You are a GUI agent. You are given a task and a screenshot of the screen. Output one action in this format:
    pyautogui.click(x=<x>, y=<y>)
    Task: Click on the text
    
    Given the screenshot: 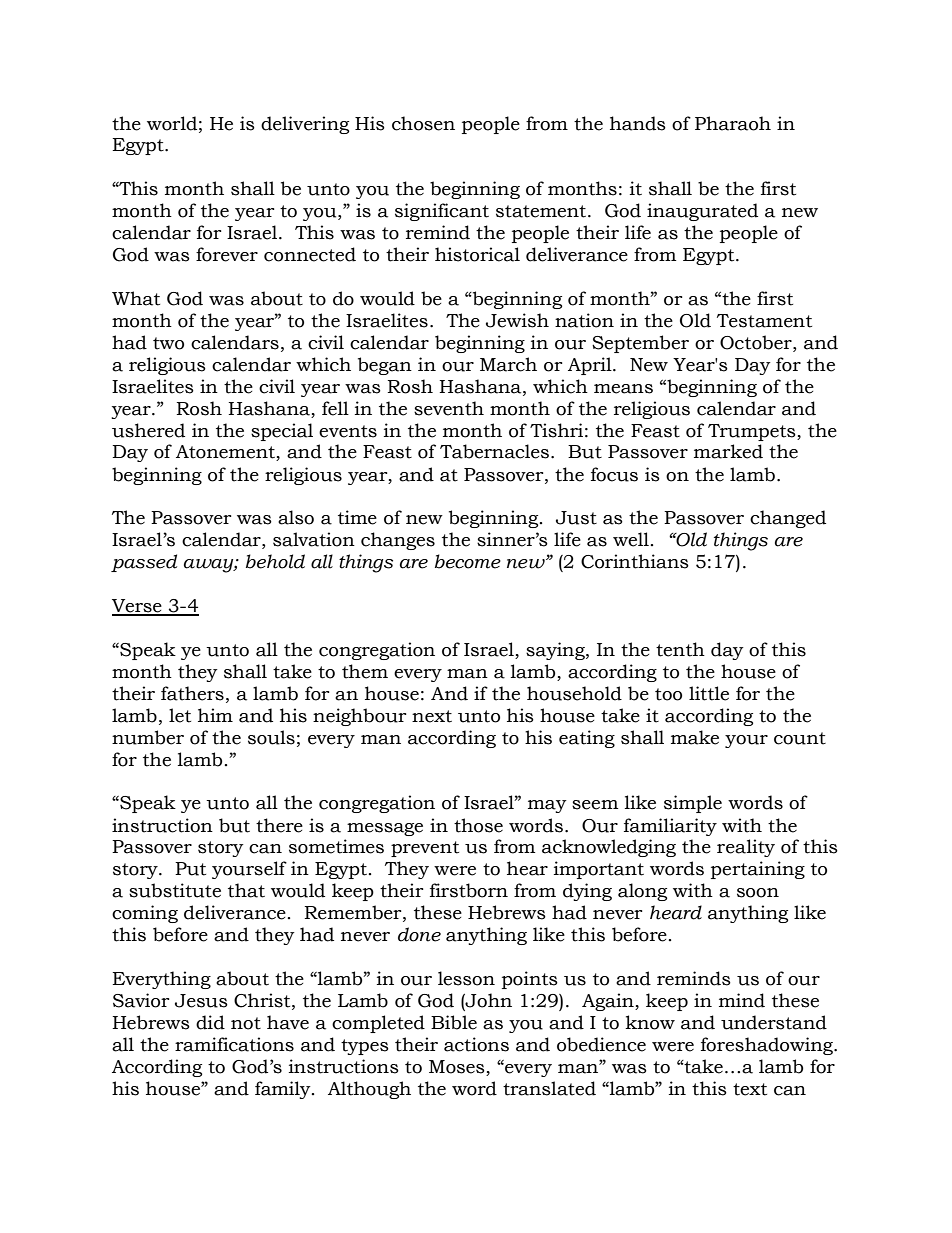 What is the action you would take?
    pyautogui.click(x=750, y=1089)
